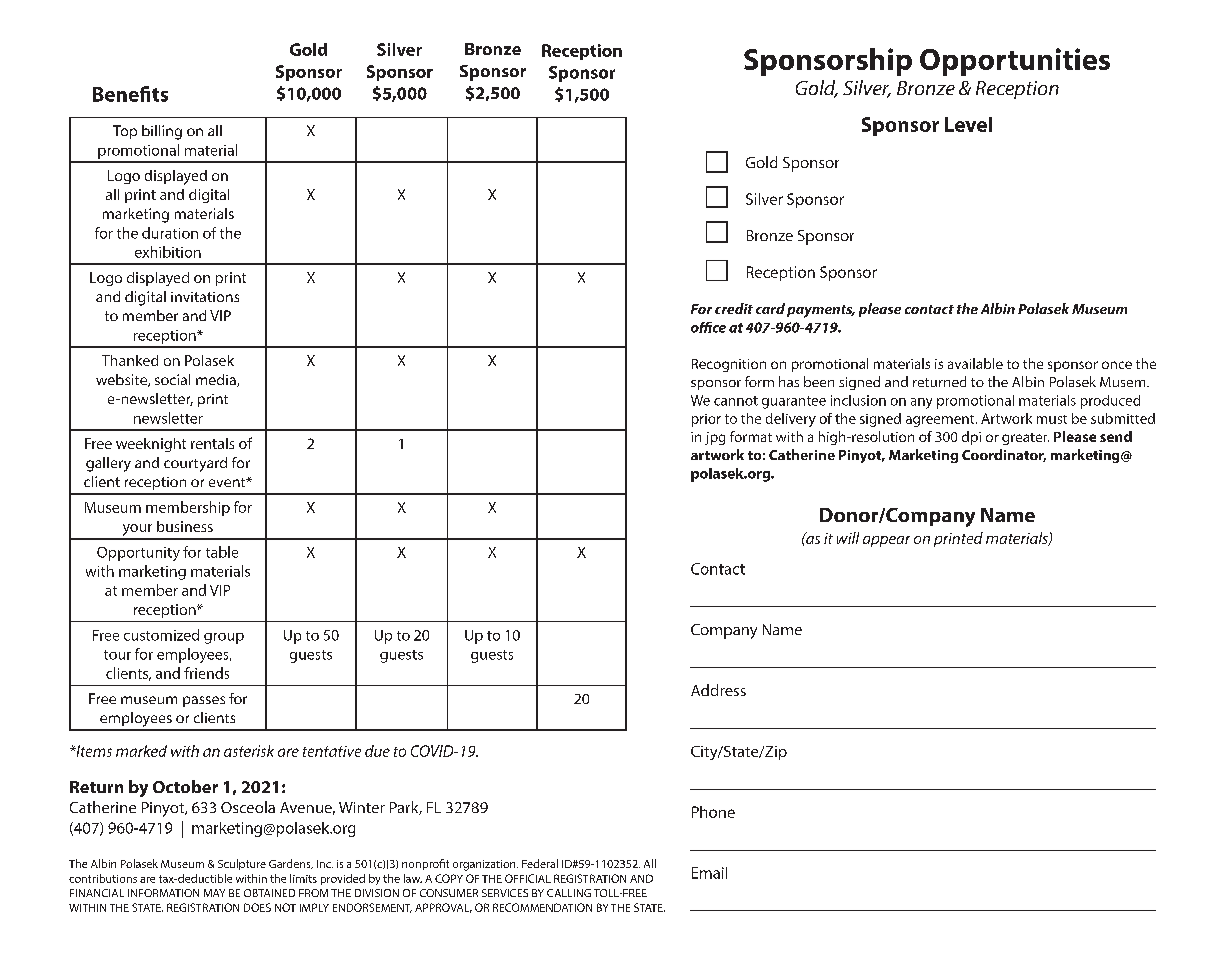 The height and width of the screenshot is (958, 1232). What do you see at coordinates (569, 893) in the screenshot?
I see `CALLING` at bounding box center [569, 893].
